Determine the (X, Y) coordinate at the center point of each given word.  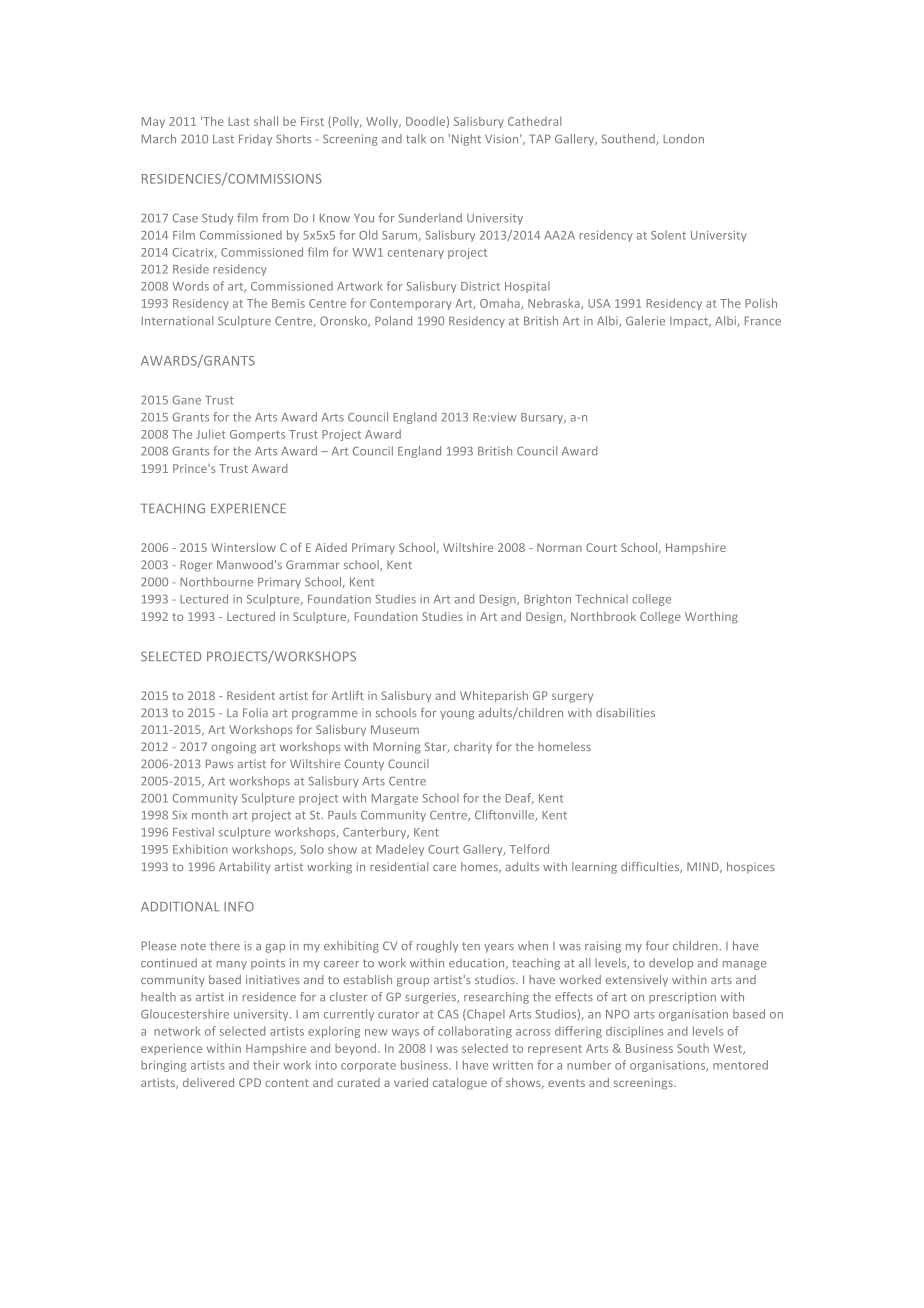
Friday (255, 140)
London (683, 139)
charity (473, 748)
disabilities (625, 712)
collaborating (475, 1032)
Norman (559, 547)
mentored (740, 1065)
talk (416, 139)
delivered (208, 1082)
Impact (690, 322)
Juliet (210, 434)
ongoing (233, 748)
